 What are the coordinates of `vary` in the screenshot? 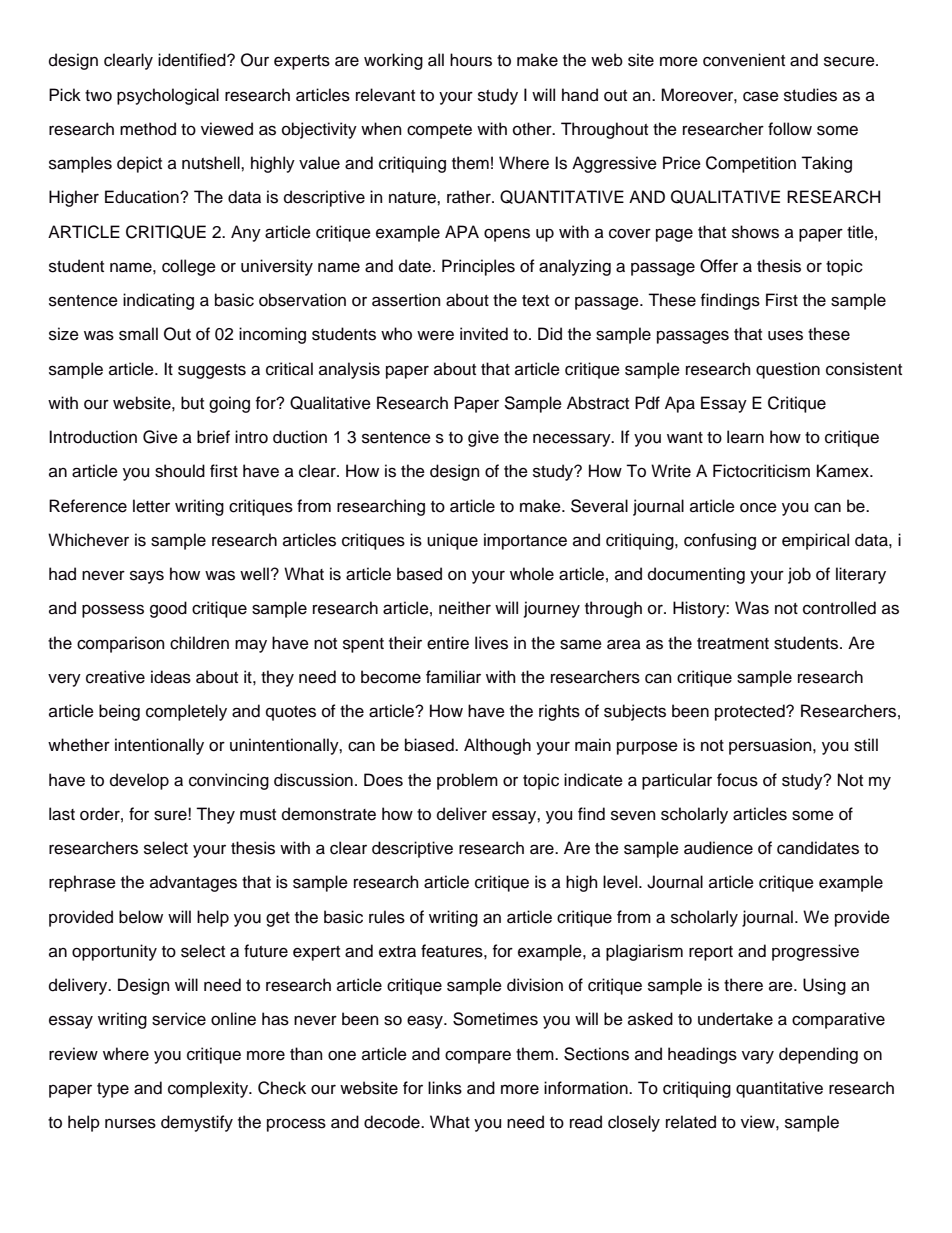 It's located at (758, 1057).
